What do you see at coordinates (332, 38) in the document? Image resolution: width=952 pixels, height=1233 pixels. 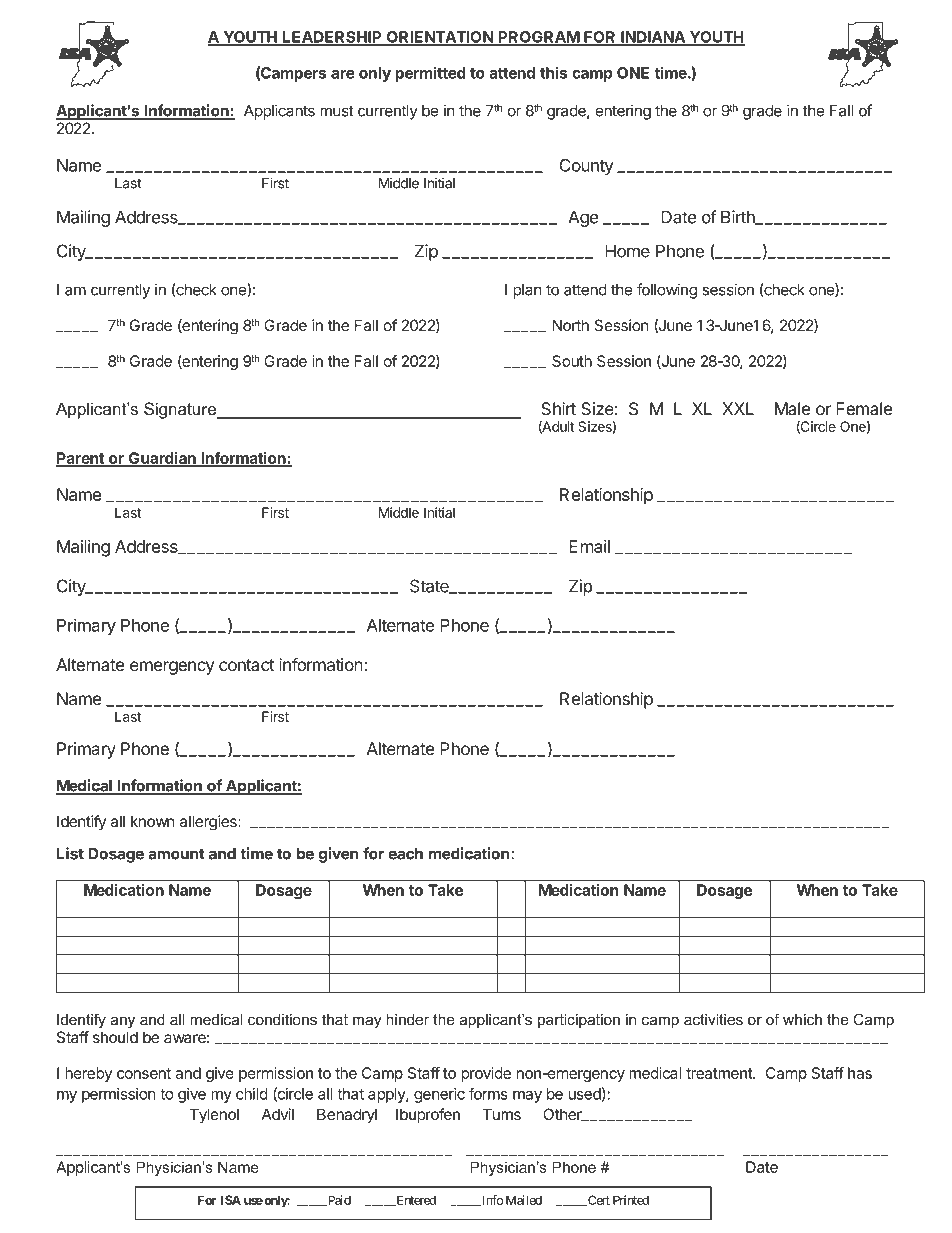 I see `LEADERSHIP` at bounding box center [332, 38].
